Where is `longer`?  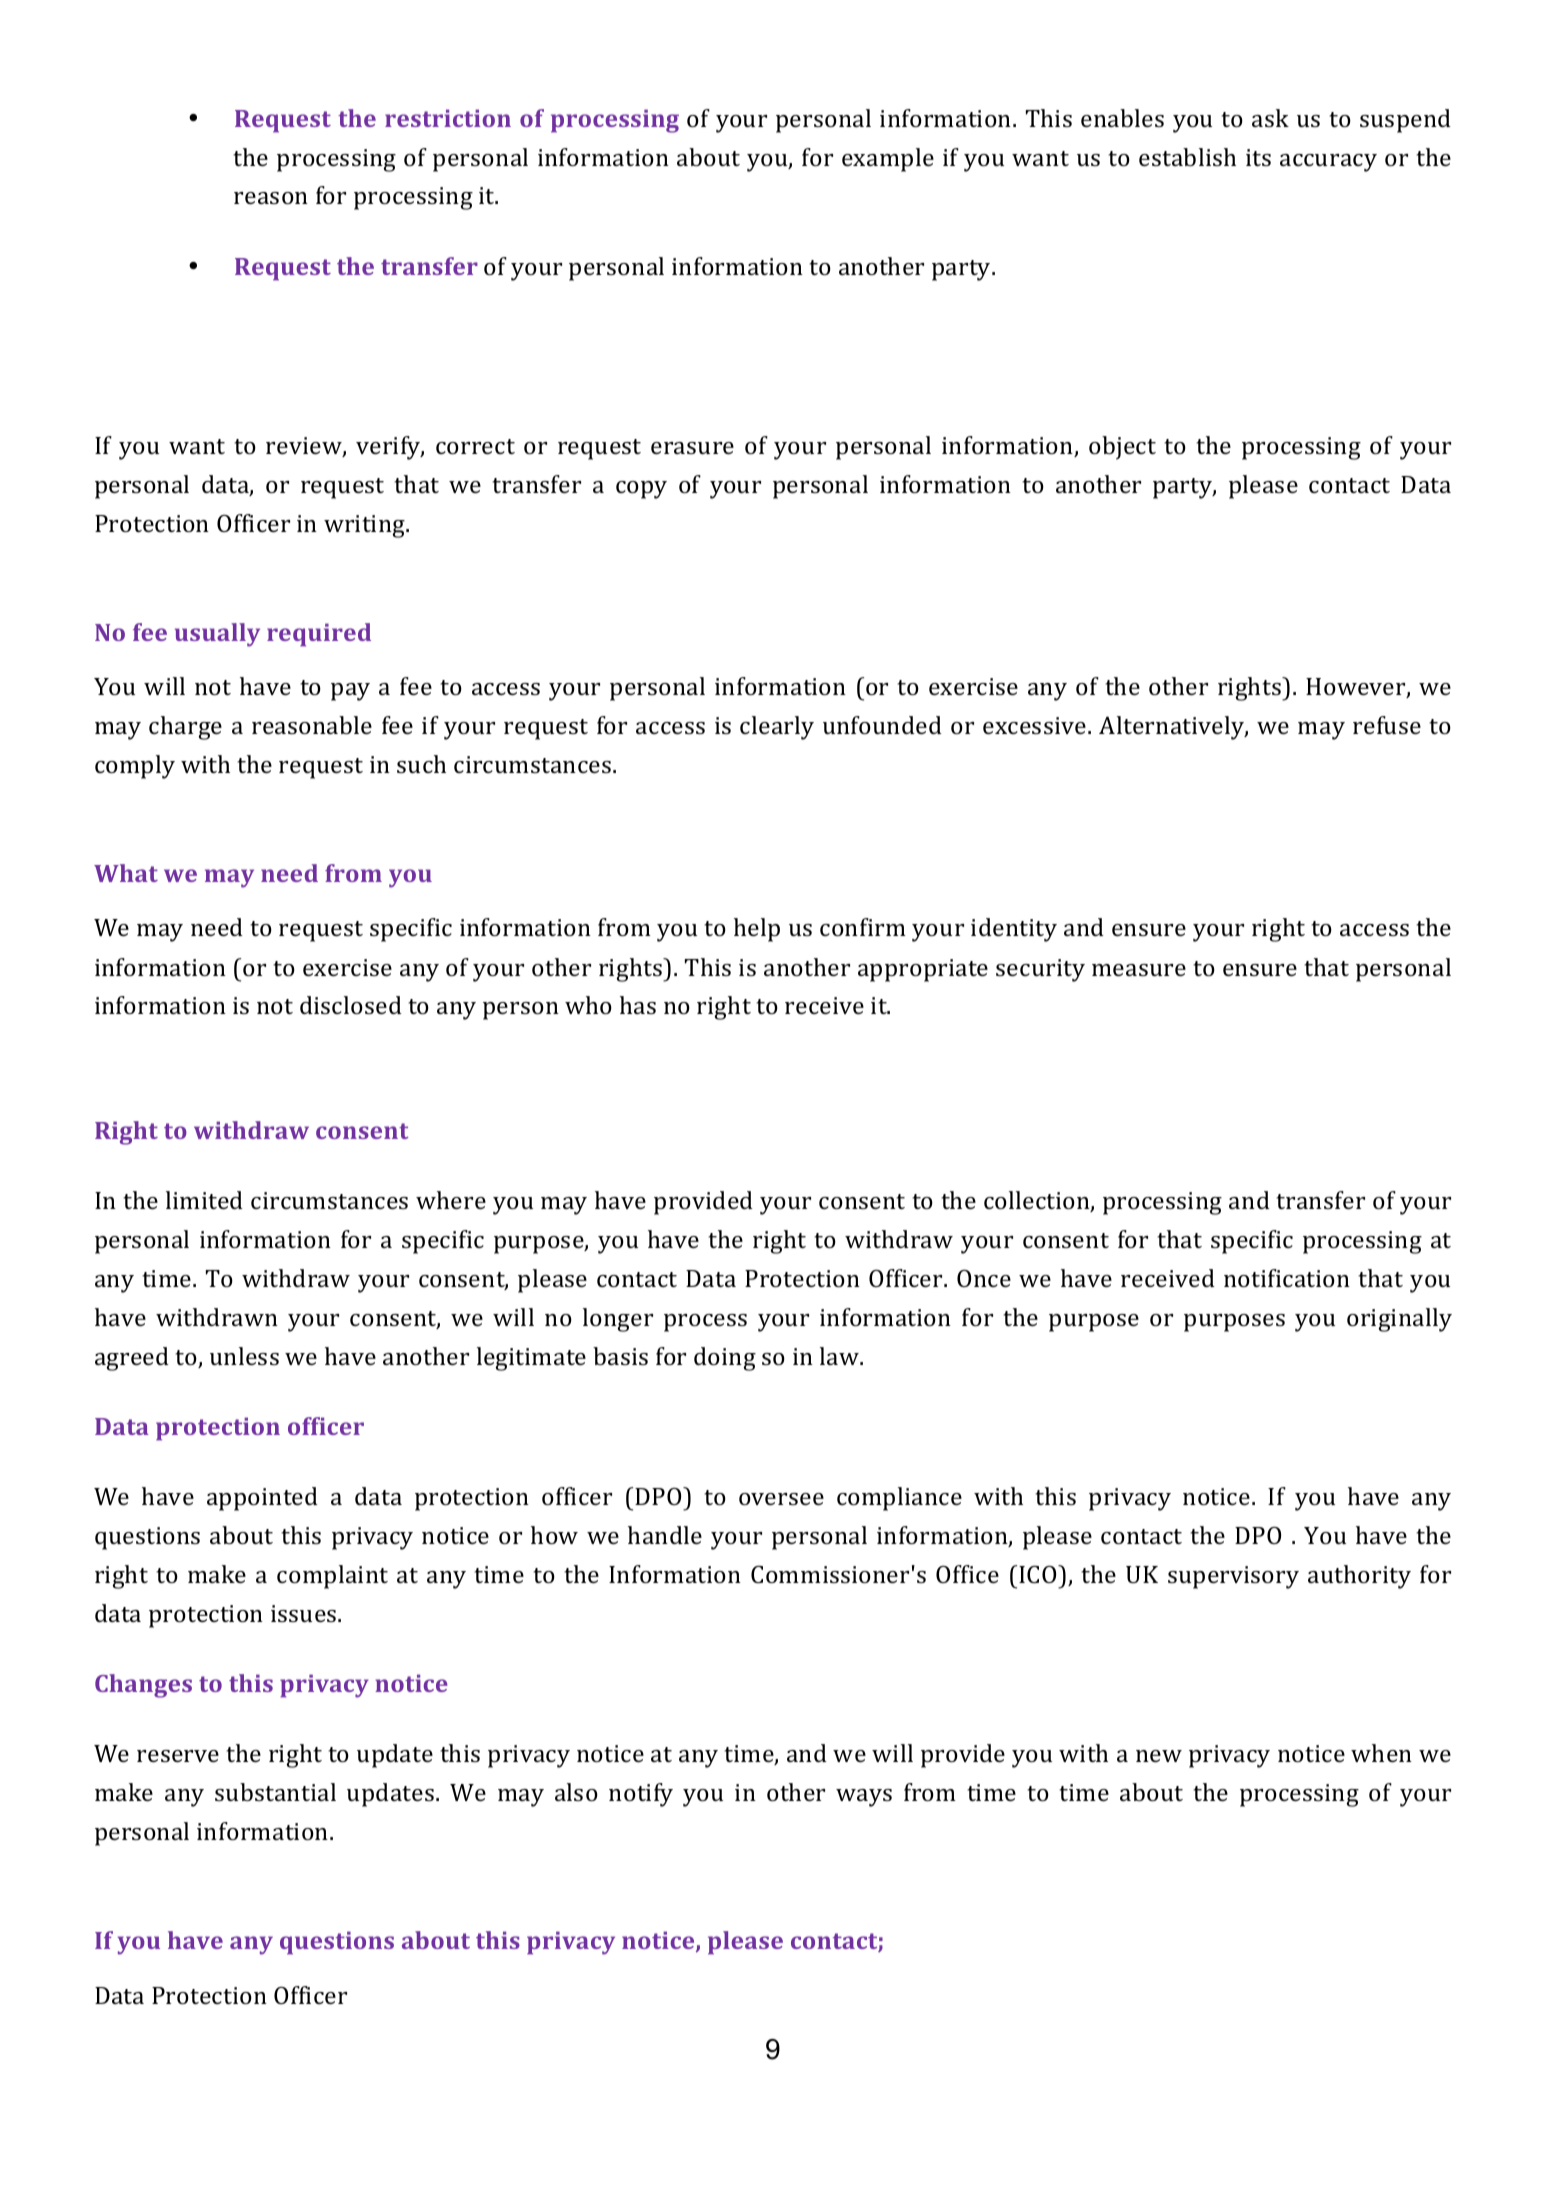
longer is located at coordinates (618, 1320).
